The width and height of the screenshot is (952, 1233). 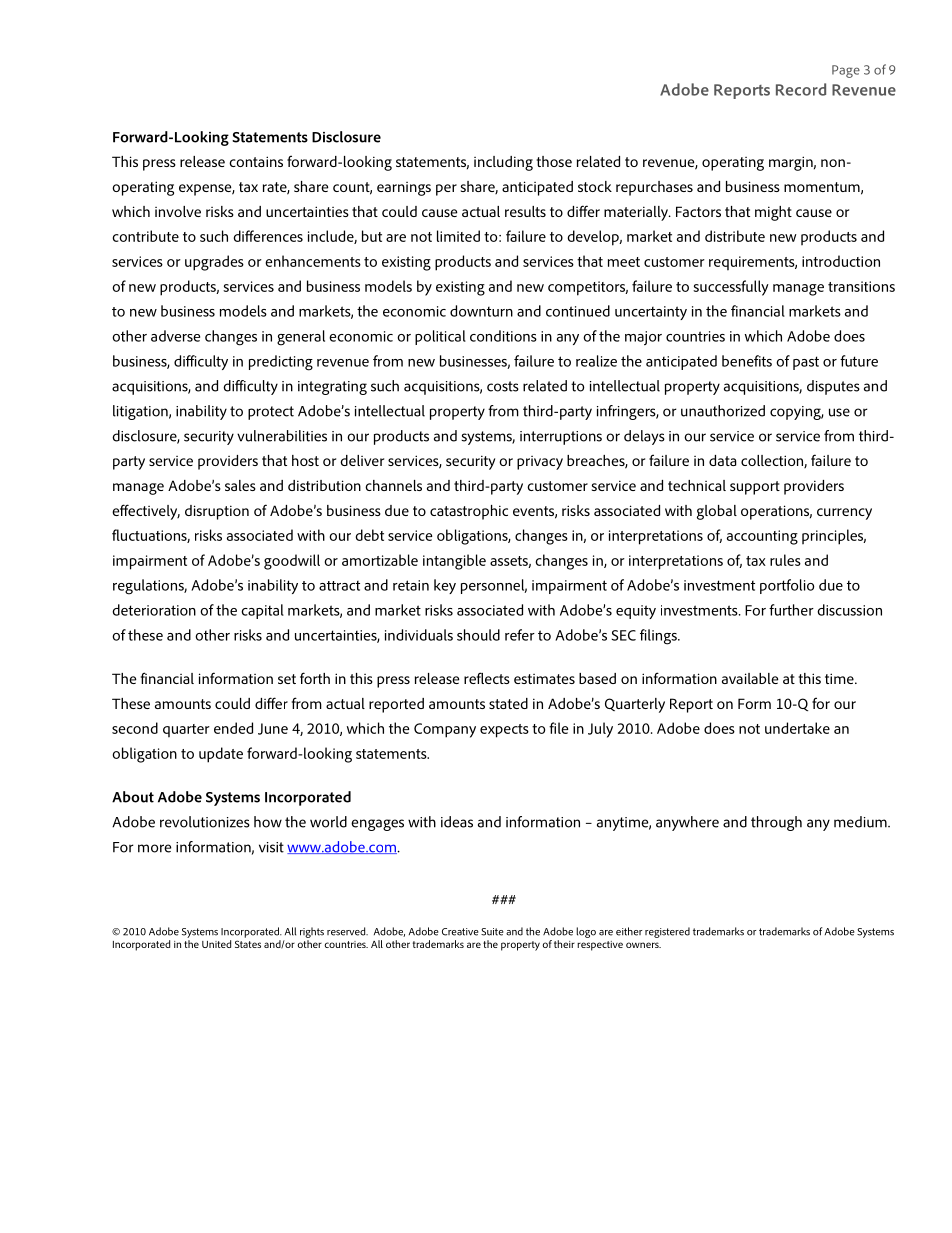 What do you see at coordinates (503, 386) in the screenshot?
I see `costs` at bounding box center [503, 386].
